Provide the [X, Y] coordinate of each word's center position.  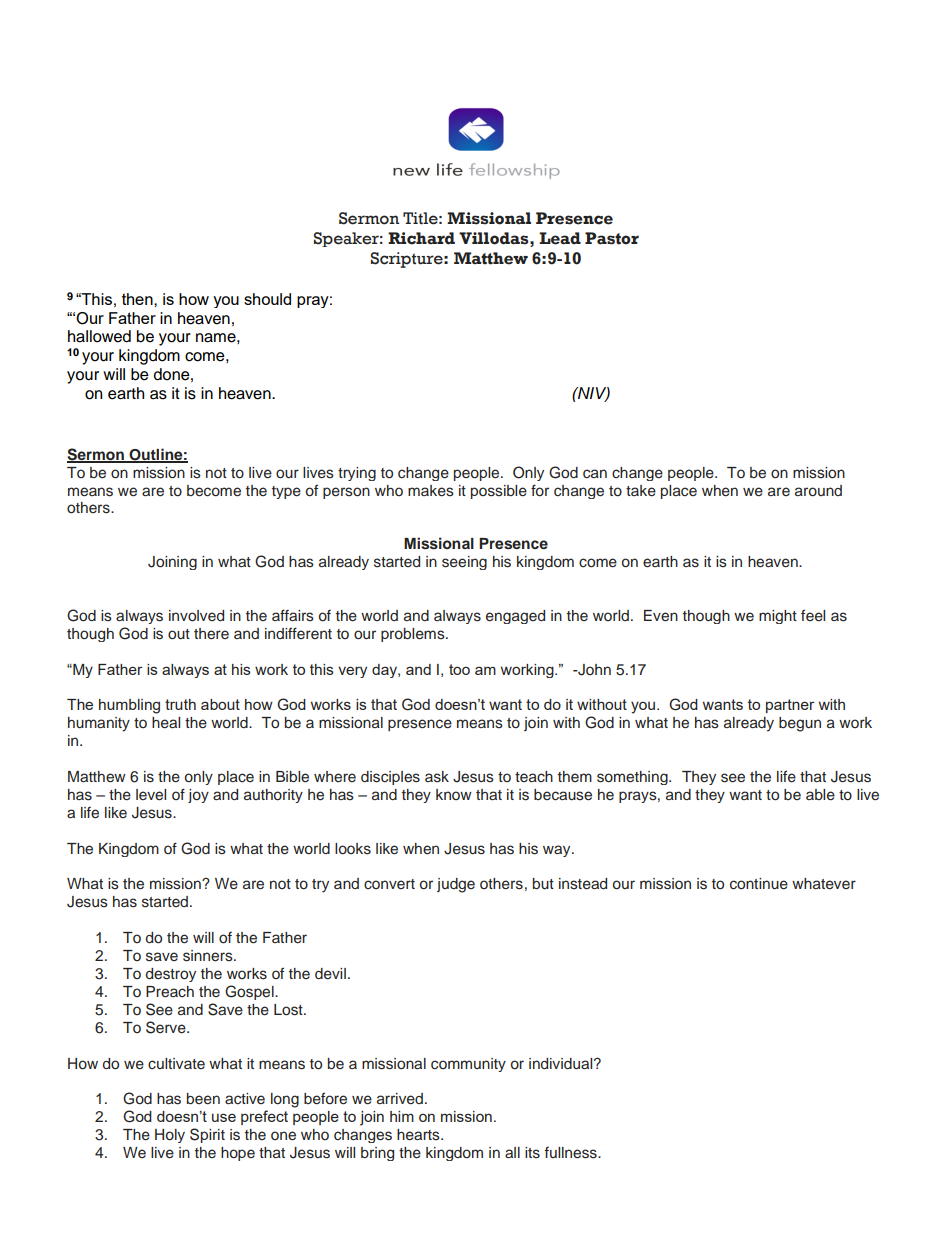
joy [198, 796]
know [454, 794]
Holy [170, 1136]
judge [456, 885]
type [286, 492]
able [820, 795]
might [778, 617]
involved [196, 615]
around [818, 490]
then [138, 299]
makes [431, 491]
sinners [209, 956]
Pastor [612, 238]
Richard [421, 238]
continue [759, 884]
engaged [515, 617]
